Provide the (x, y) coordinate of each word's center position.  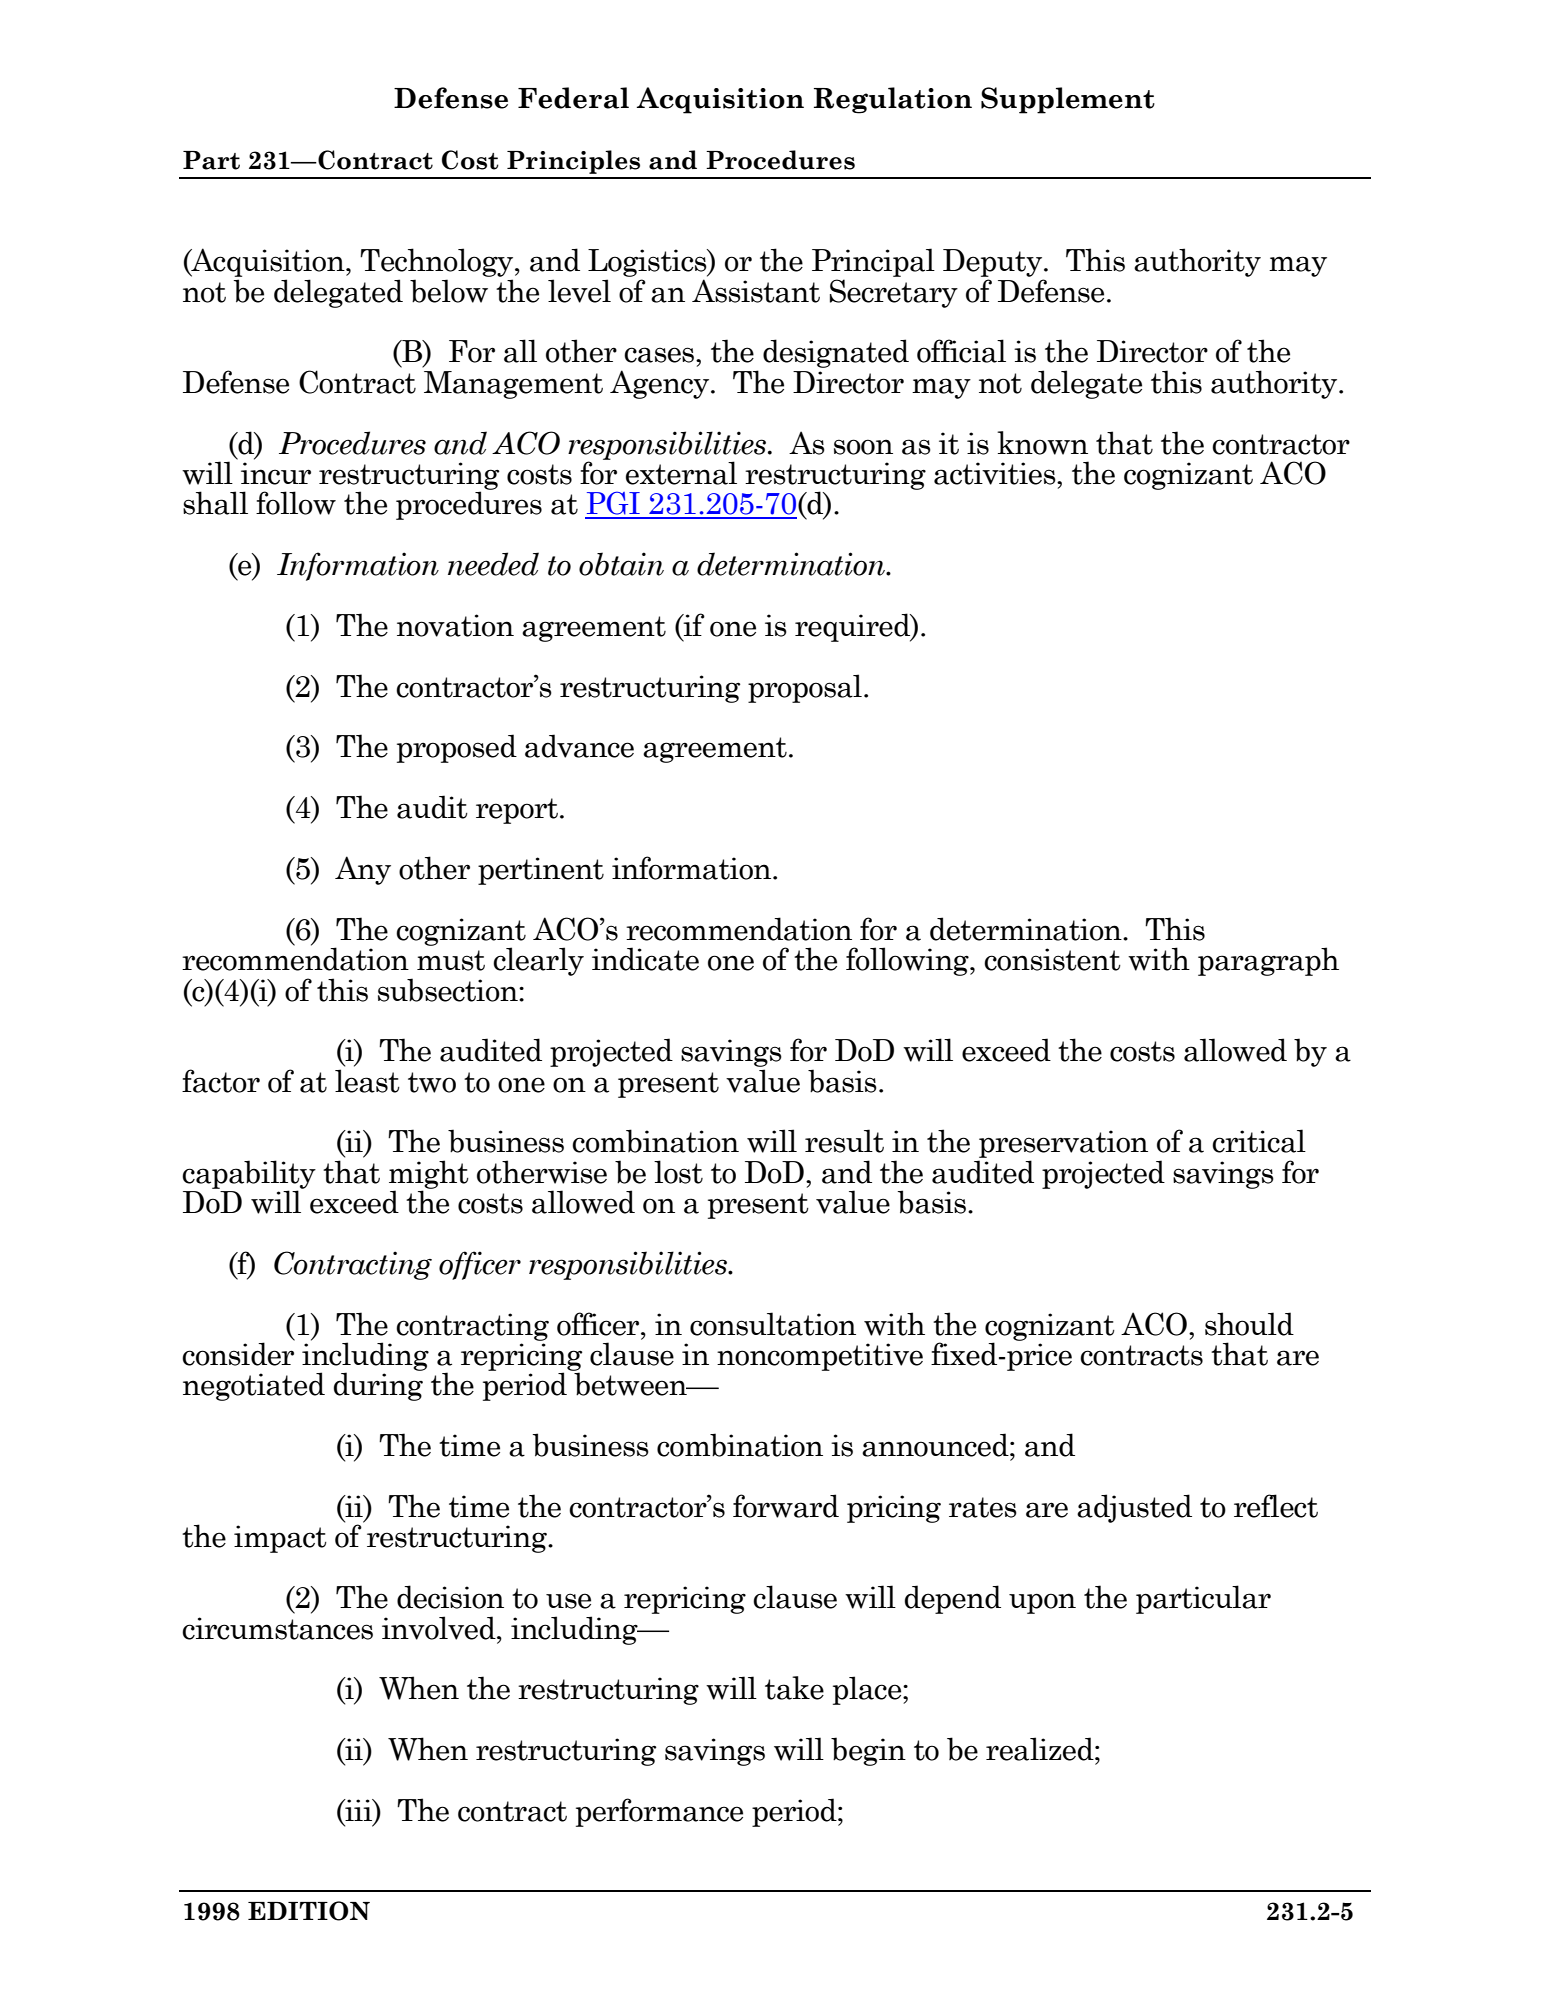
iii (358, 1810)
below (449, 291)
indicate (645, 959)
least (367, 1081)
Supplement (1068, 100)
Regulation (893, 100)
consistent (1052, 959)
